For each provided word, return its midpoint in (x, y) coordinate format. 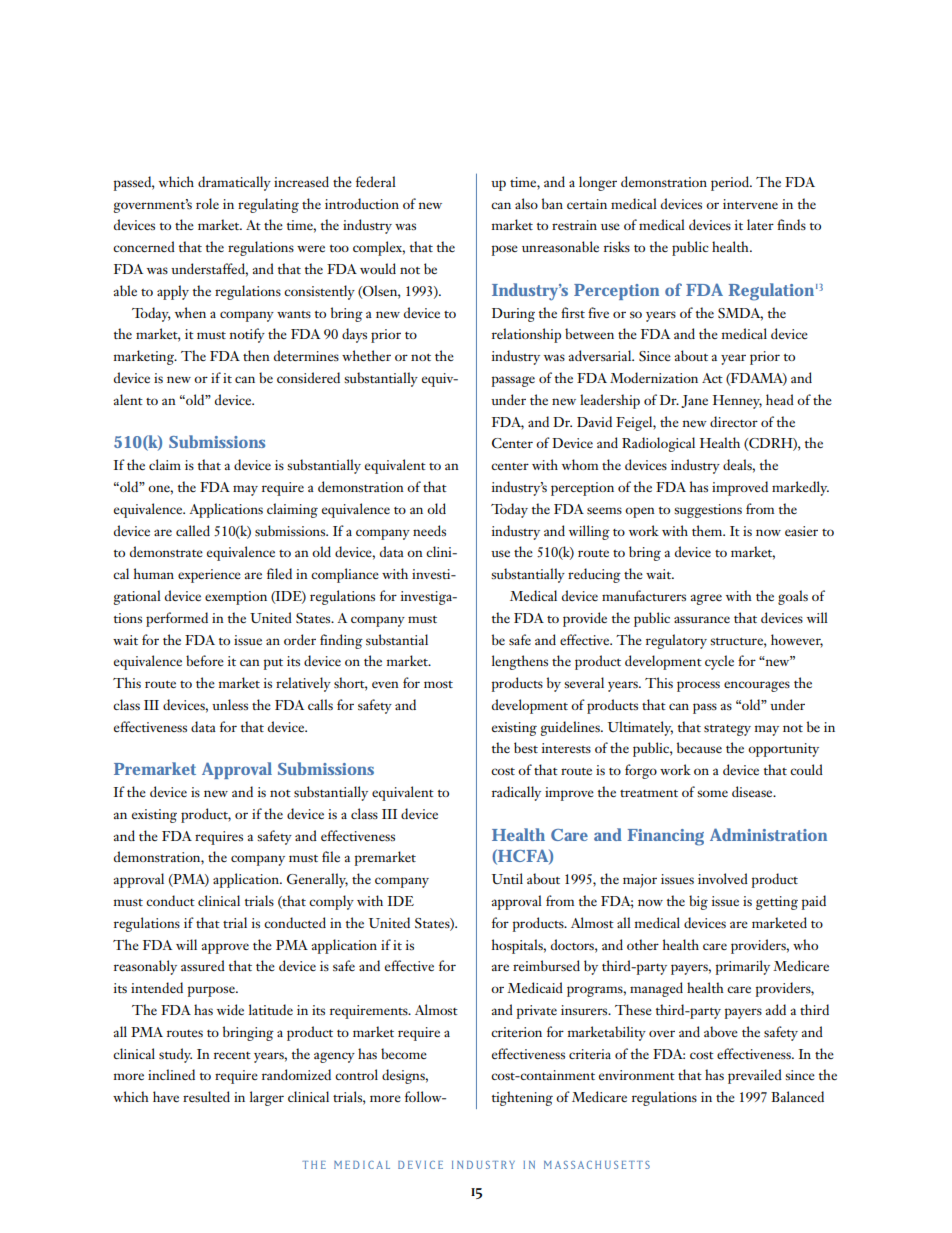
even (385, 684)
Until (507, 878)
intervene (750, 204)
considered (308, 377)
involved (723, 878)
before (205, 660)
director (734, 421)
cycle (719, 662)
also (526, 203)
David (594, 421)
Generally (317, 880)
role (207, 203)
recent (232, 1055)
